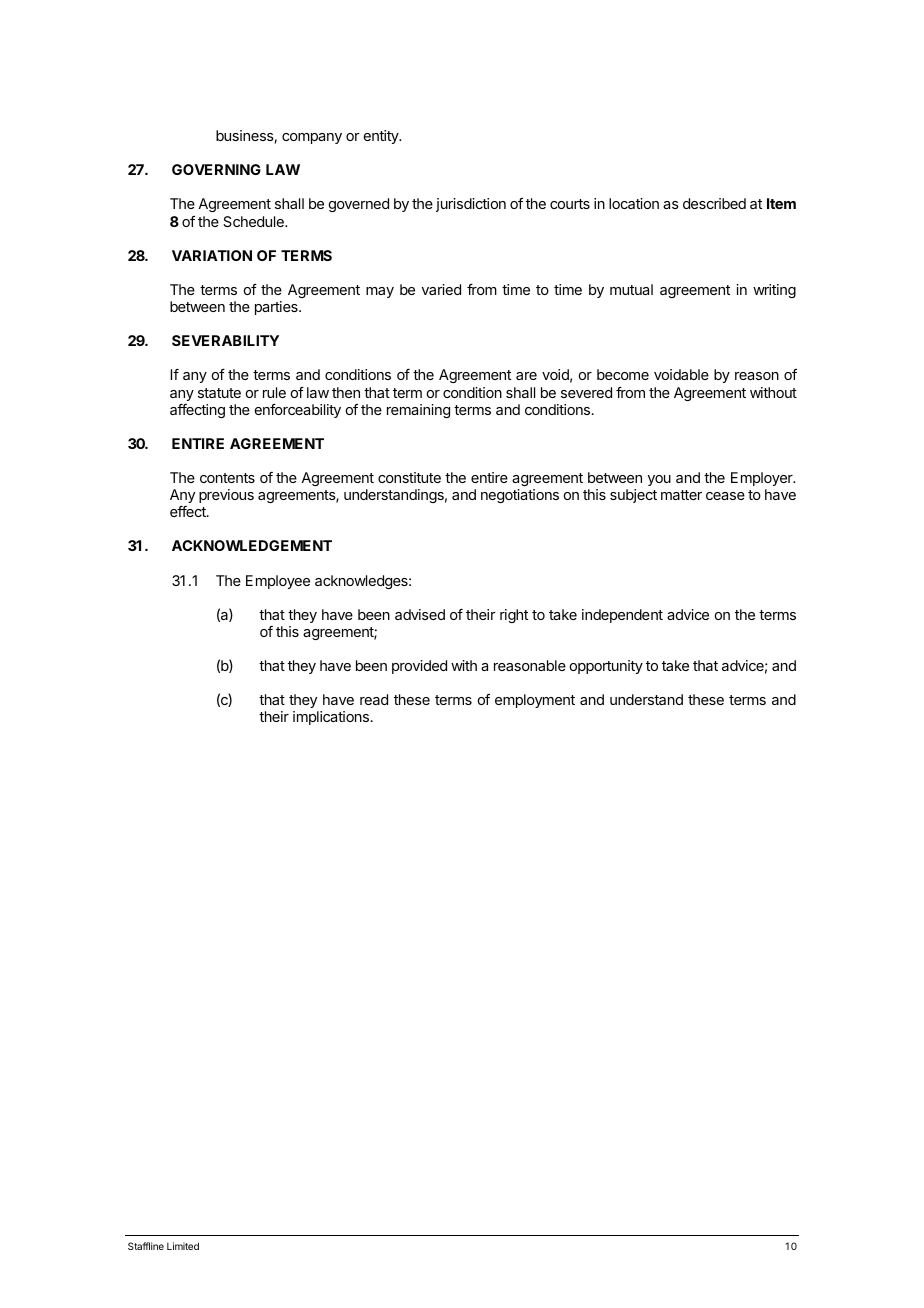 The image size is (924, 1308). Describe the element at coordinates (535, 701) in the screenshot. I see `employment` at that location.
